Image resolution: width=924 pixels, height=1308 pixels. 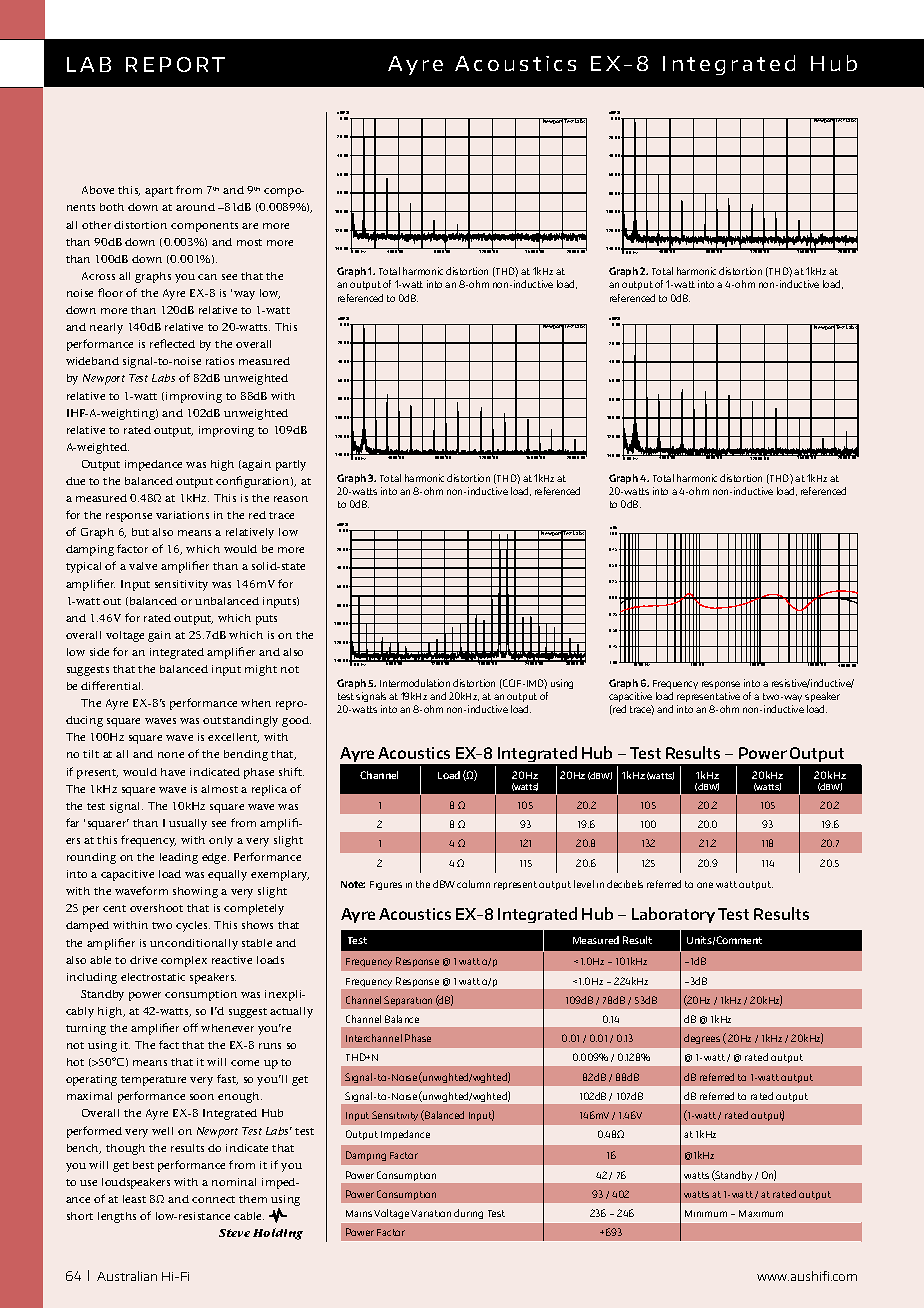 I want to click on around, so click(x=195, y=207).
